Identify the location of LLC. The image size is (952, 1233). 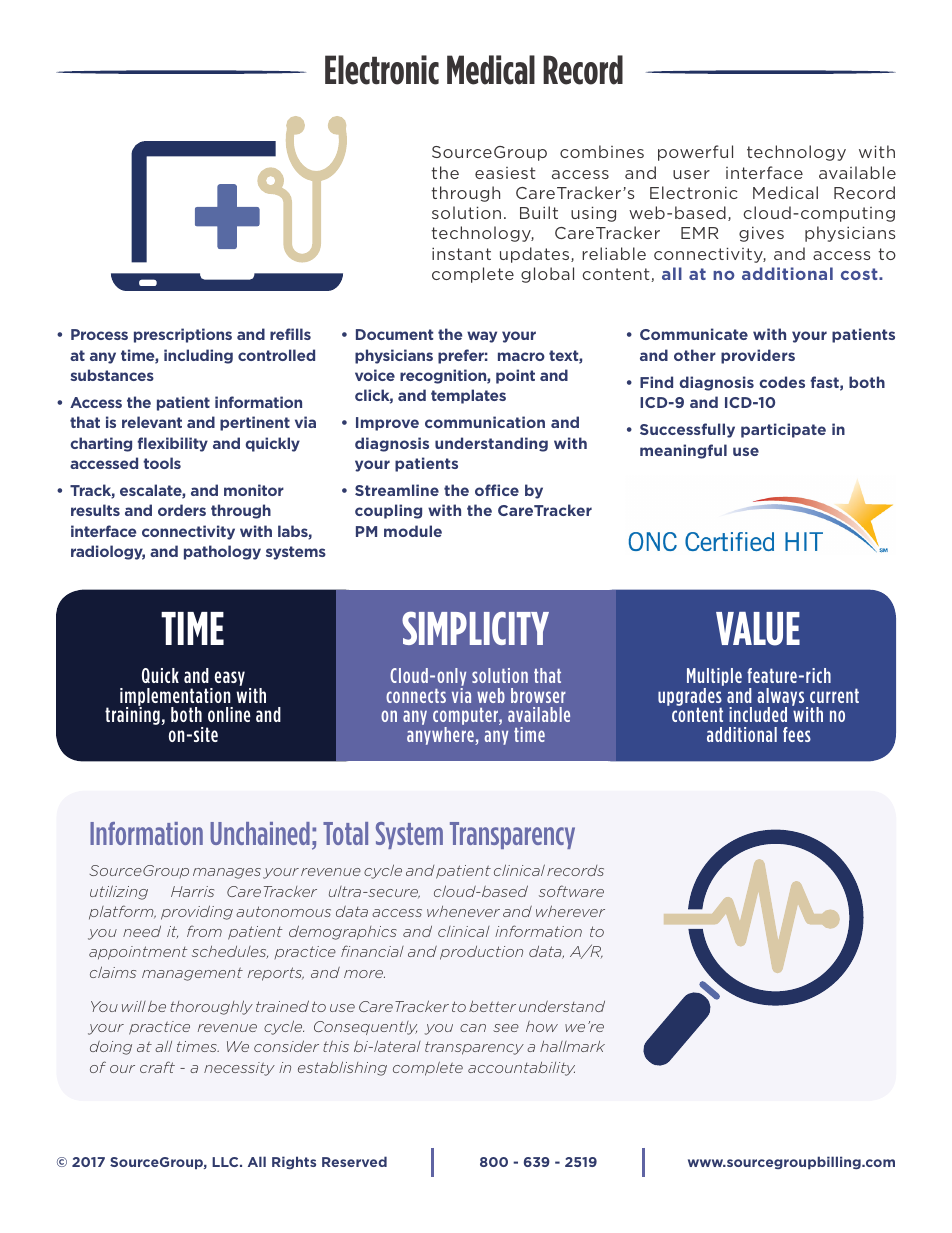
(226, 1162).
